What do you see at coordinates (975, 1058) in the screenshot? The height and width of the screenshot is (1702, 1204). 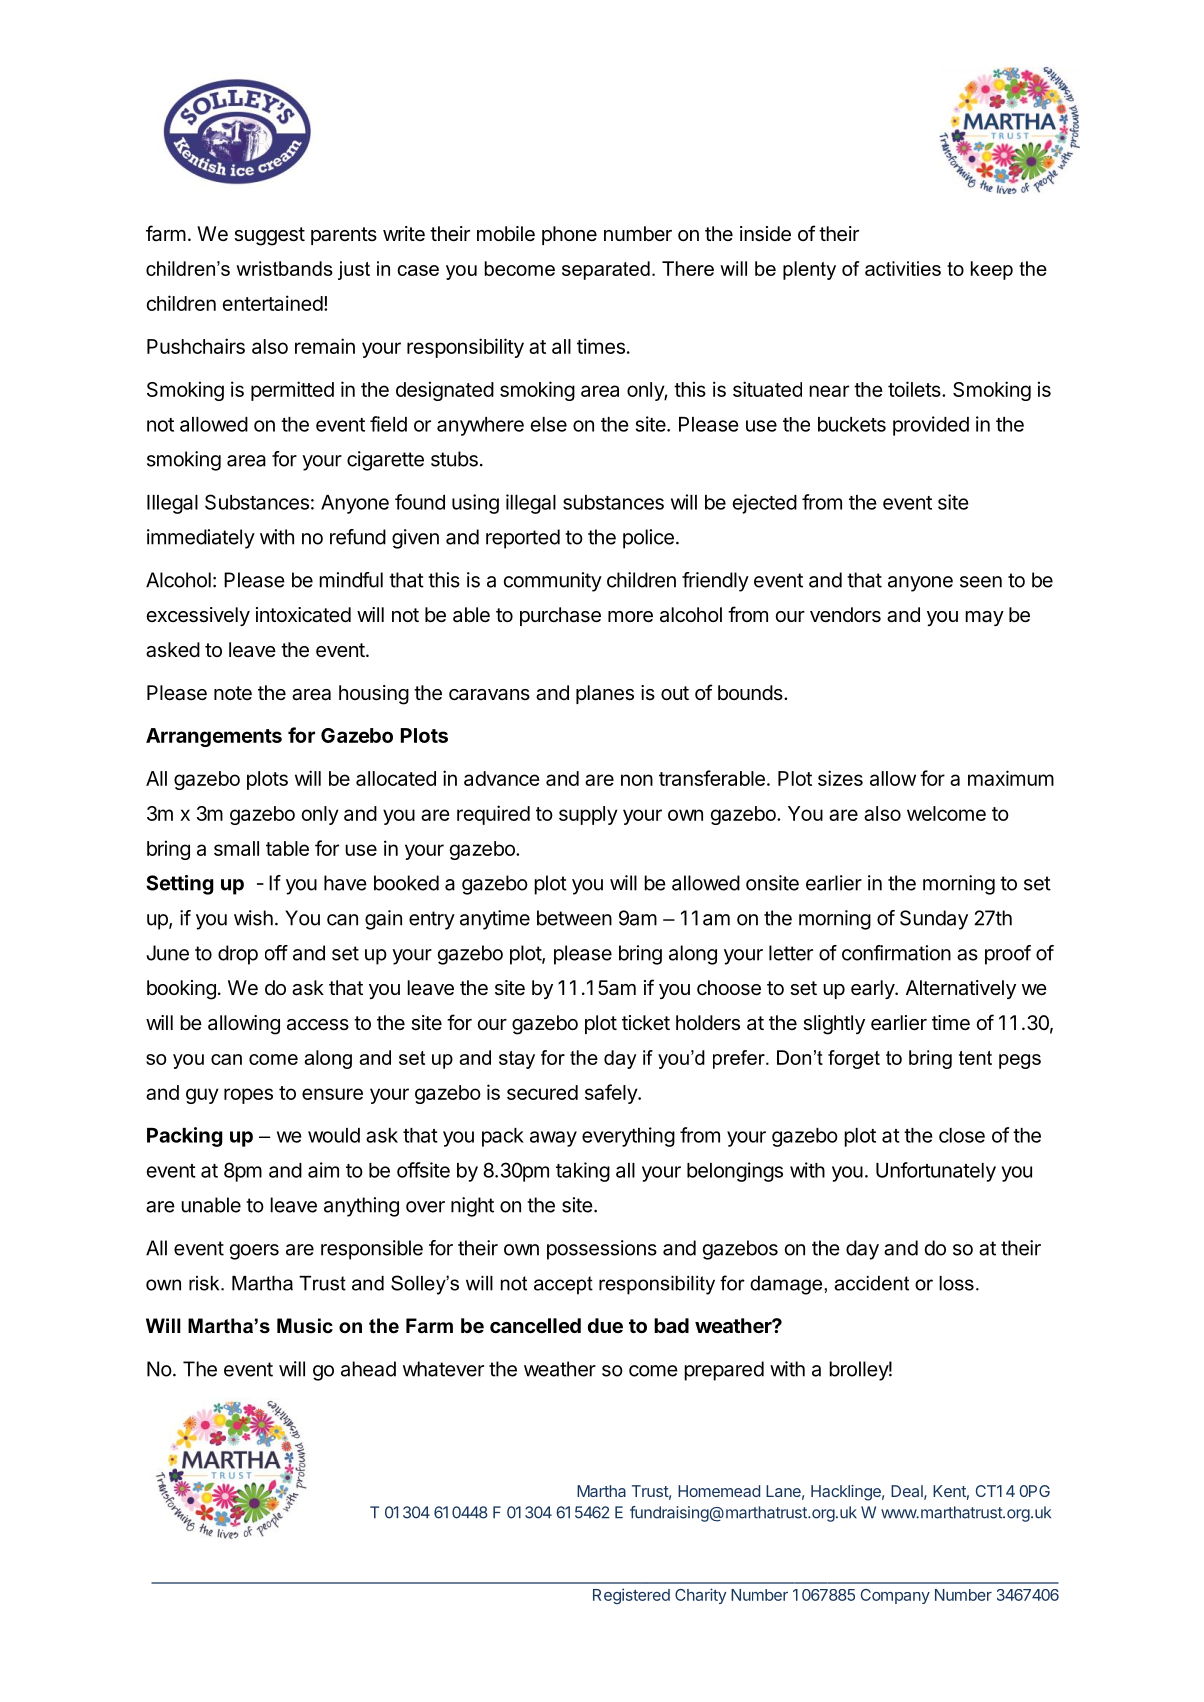 I see `tent` at bounding box center [975, 1058].
